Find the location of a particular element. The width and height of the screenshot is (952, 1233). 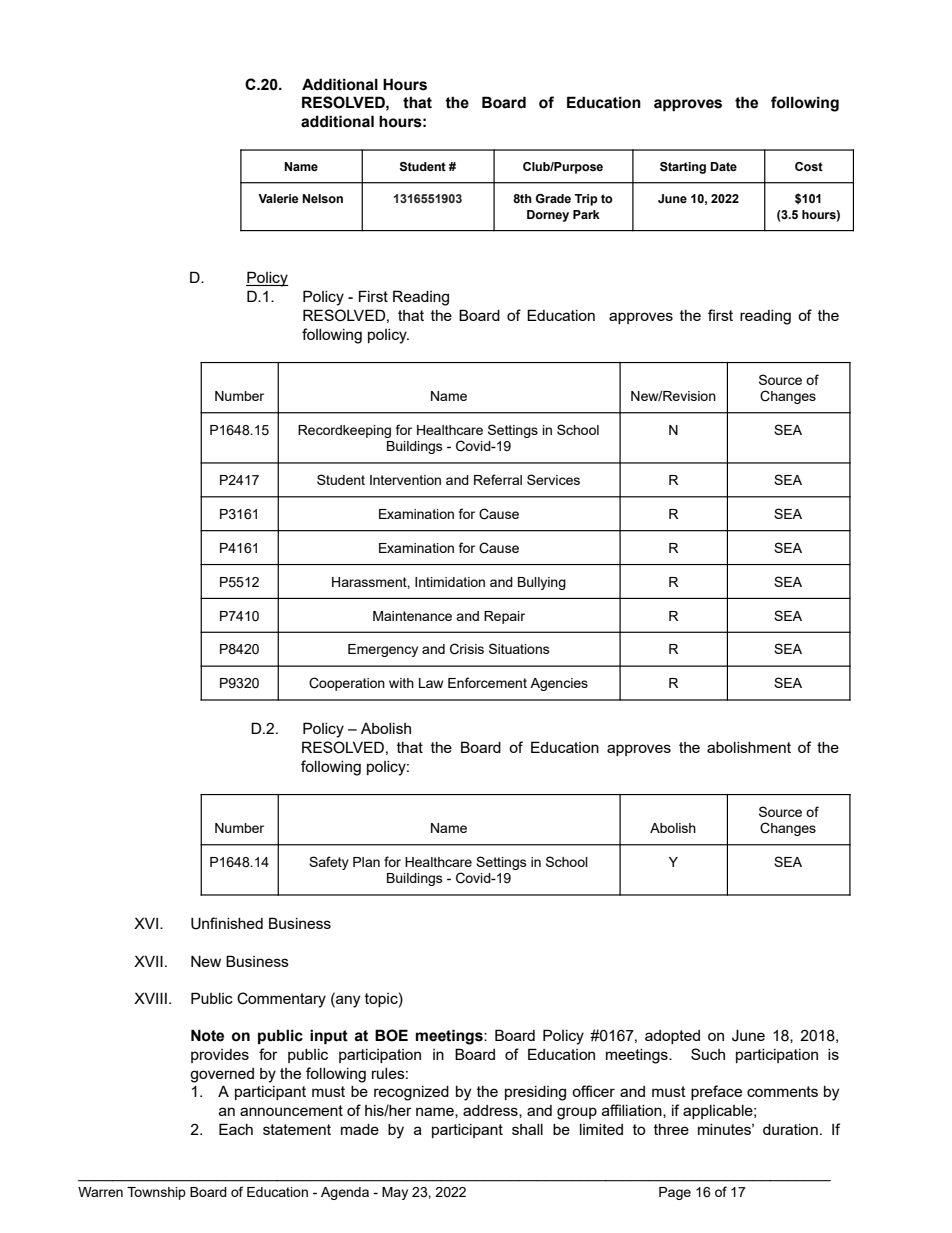

Cooperation is located at coordinates (347, 684).
